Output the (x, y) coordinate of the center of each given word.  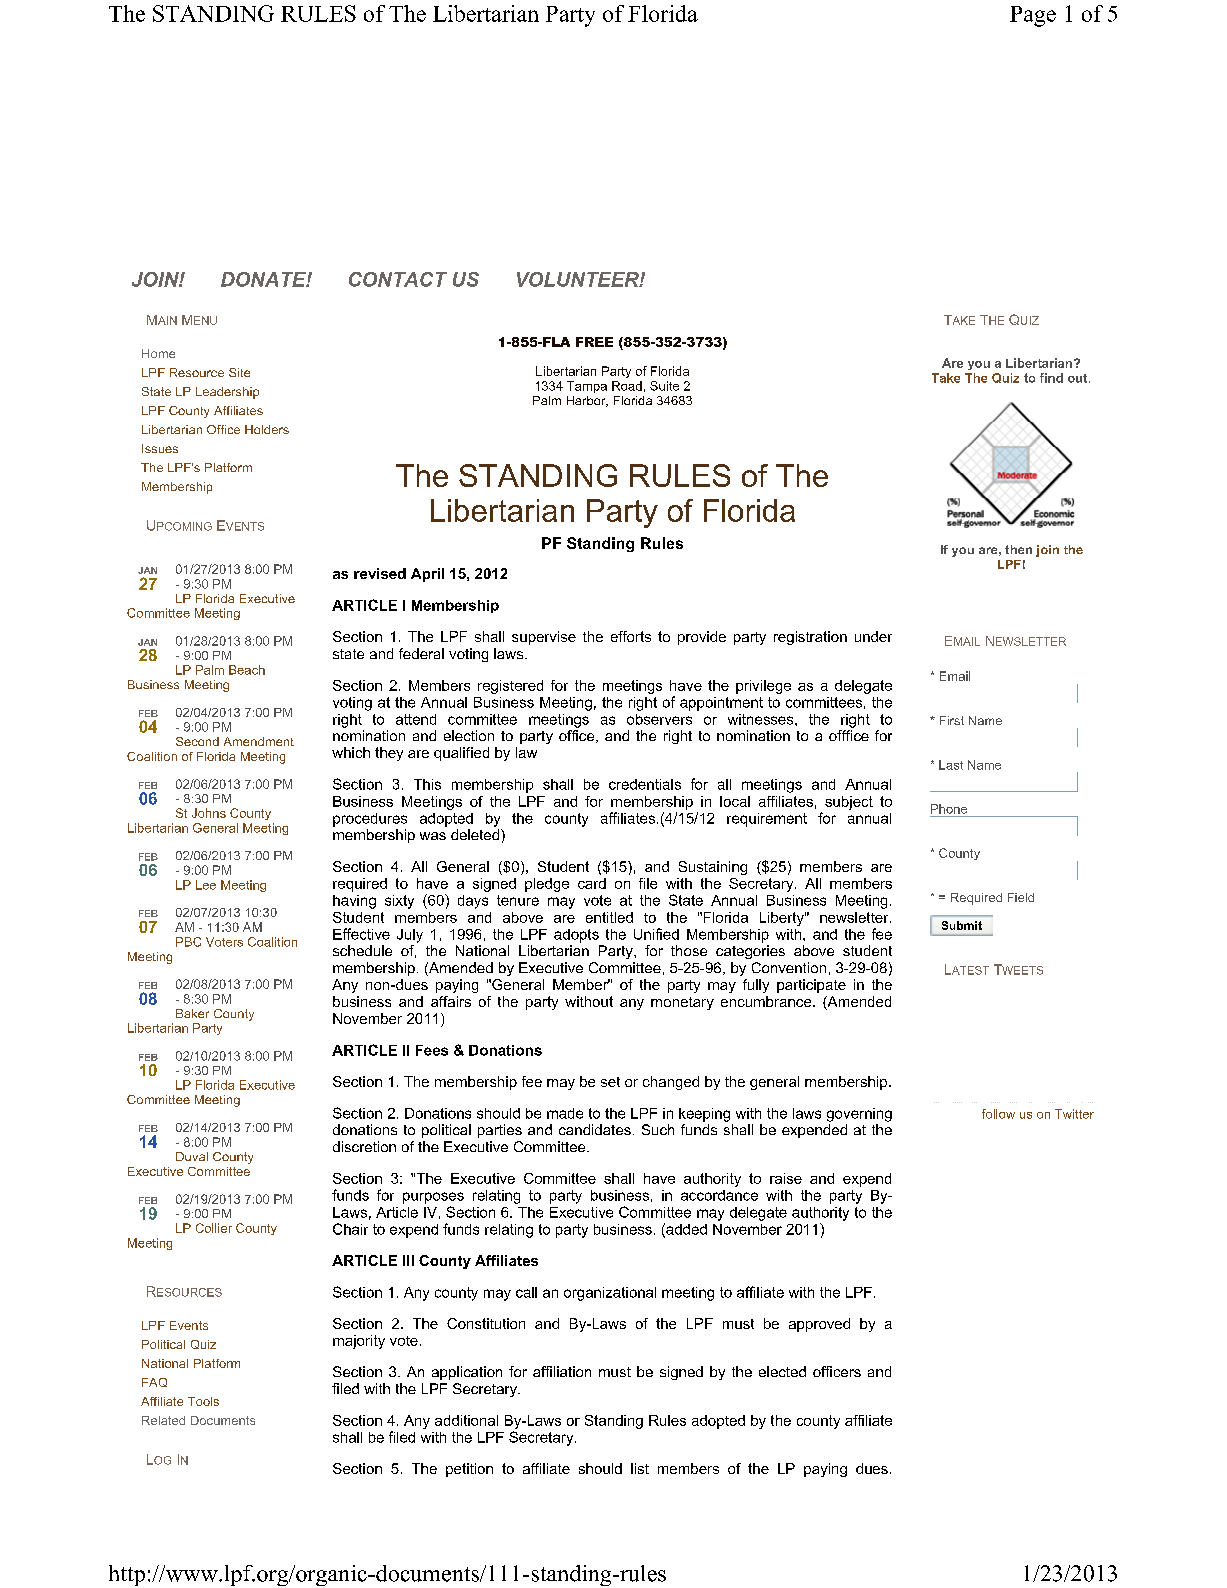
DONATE (264, 279)
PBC (188, 942)
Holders (267, 429)
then (1018, 549)
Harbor (587, 401)
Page (1033, 16)
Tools (203, 1401)
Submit (962, 925)
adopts (576, 936)
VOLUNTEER (579, 279)
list (640, 1468)
